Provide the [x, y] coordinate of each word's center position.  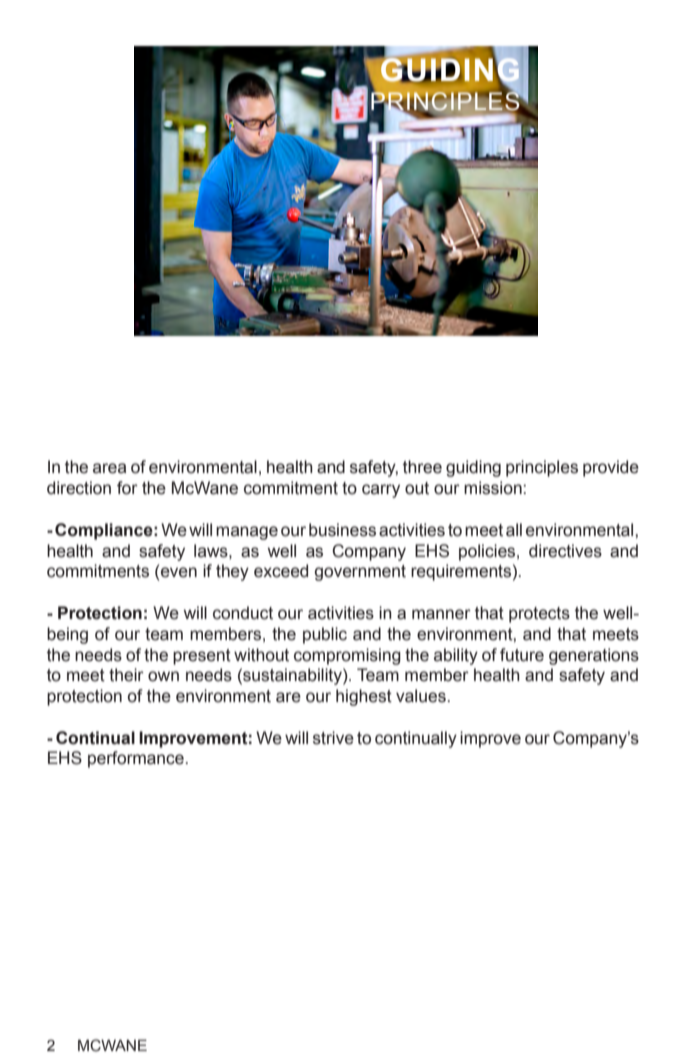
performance [136, 759]
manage [247, 533]
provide [611, 468]
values [421, 696]
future [522, 655]
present [202, 657]
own [163, 676]
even [179, 572]
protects [539, 615]
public [325, 635]
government [360, 573]
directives [565, 551]
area [109, 468]
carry [381, 491]
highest [364, 697]
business [342, 530]
